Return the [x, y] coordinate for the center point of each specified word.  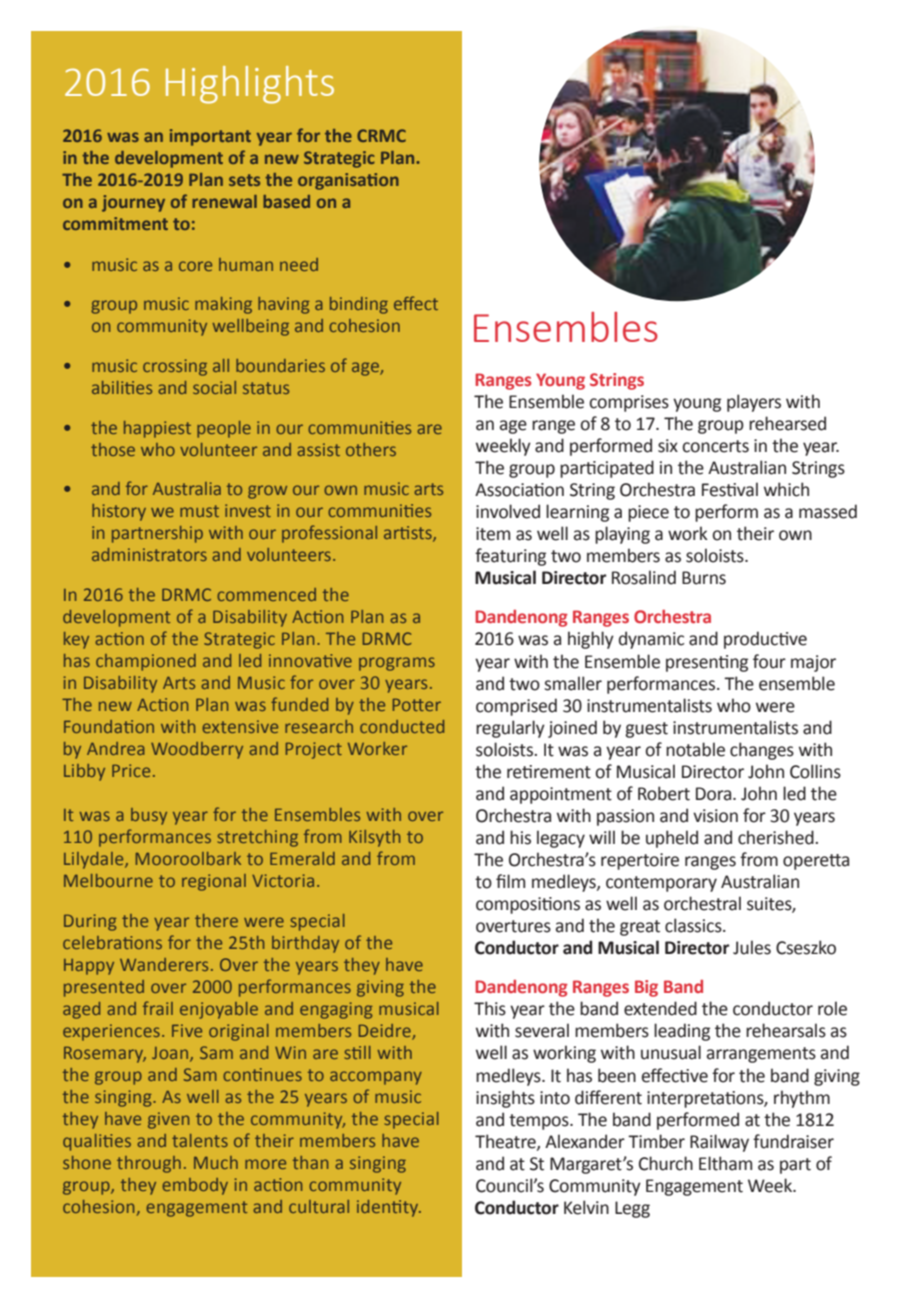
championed [146, 662]
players [754, 403]
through [149, 1164]
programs [397, 664]
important [210, 137]
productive [765, 640]
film [510, 881]
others [371, 449]
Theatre [506, 1142]
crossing [175, 367]
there [216, 920]
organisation [348, 181]
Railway [719, 1143]
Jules [752, 947]
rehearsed [787, 423]
